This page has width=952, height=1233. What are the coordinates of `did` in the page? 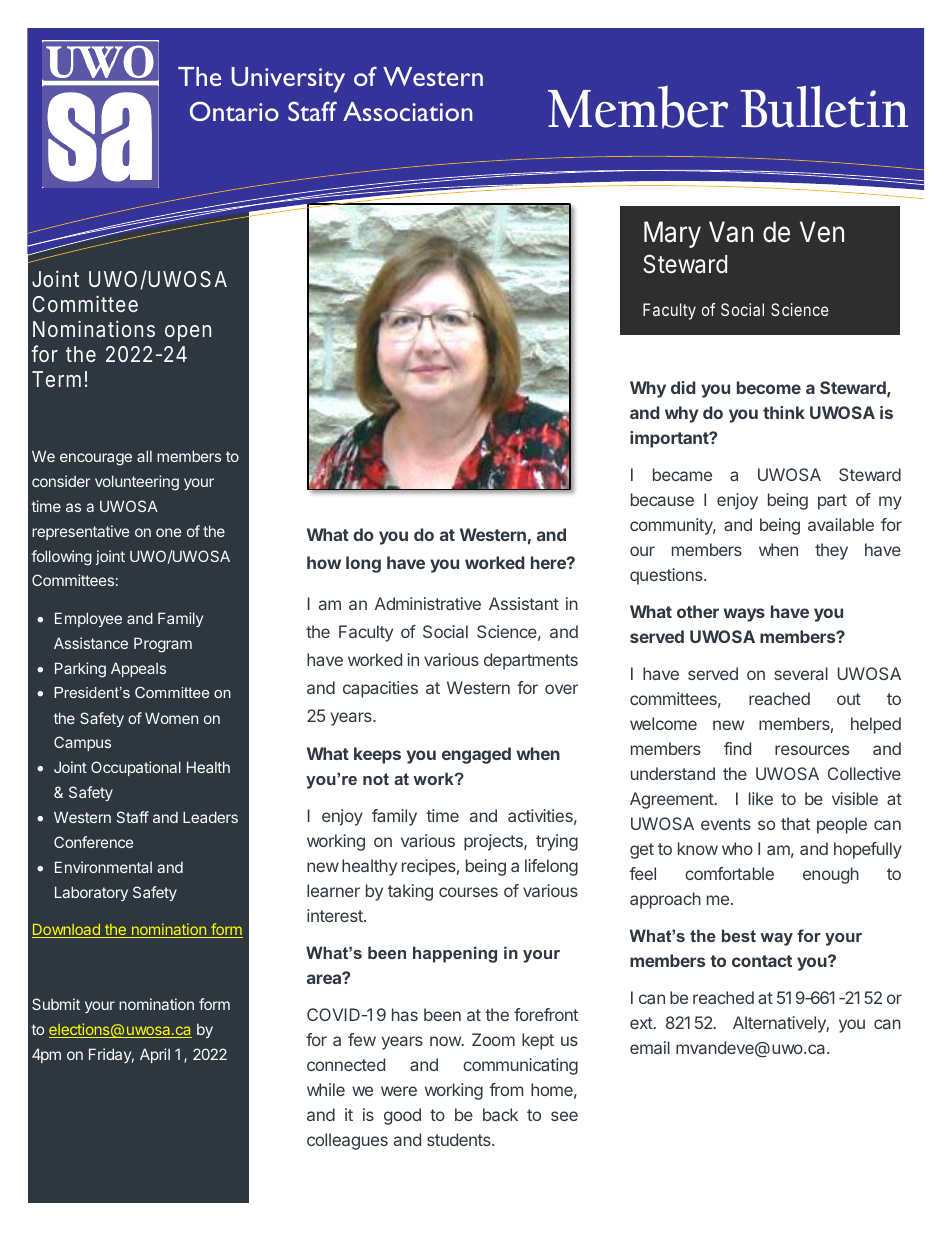 It's located at (683, 387).
